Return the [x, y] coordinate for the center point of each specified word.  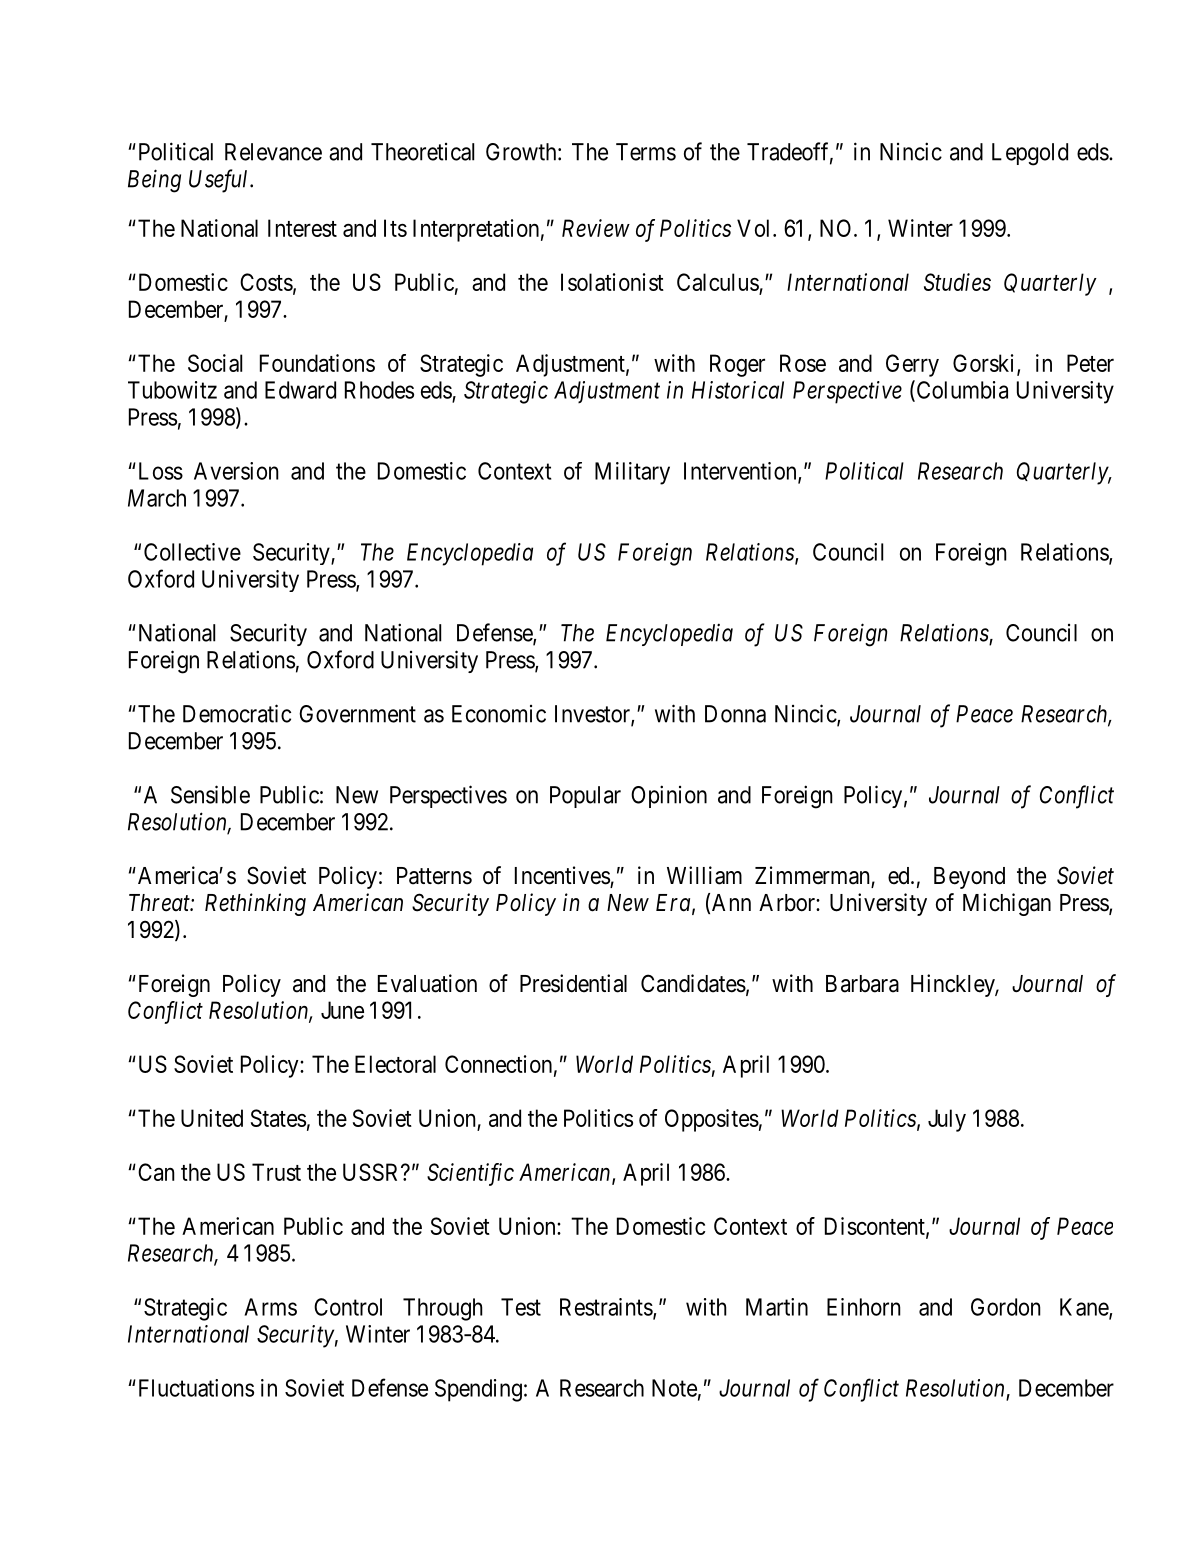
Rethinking [255, 904]
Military [632, 473]
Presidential [573, 983]
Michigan [1007, 904]
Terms [646, 152]
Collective [192, 552]
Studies [957, 282]
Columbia [961, 390]
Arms [270, 1307]
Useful [220, 181]
